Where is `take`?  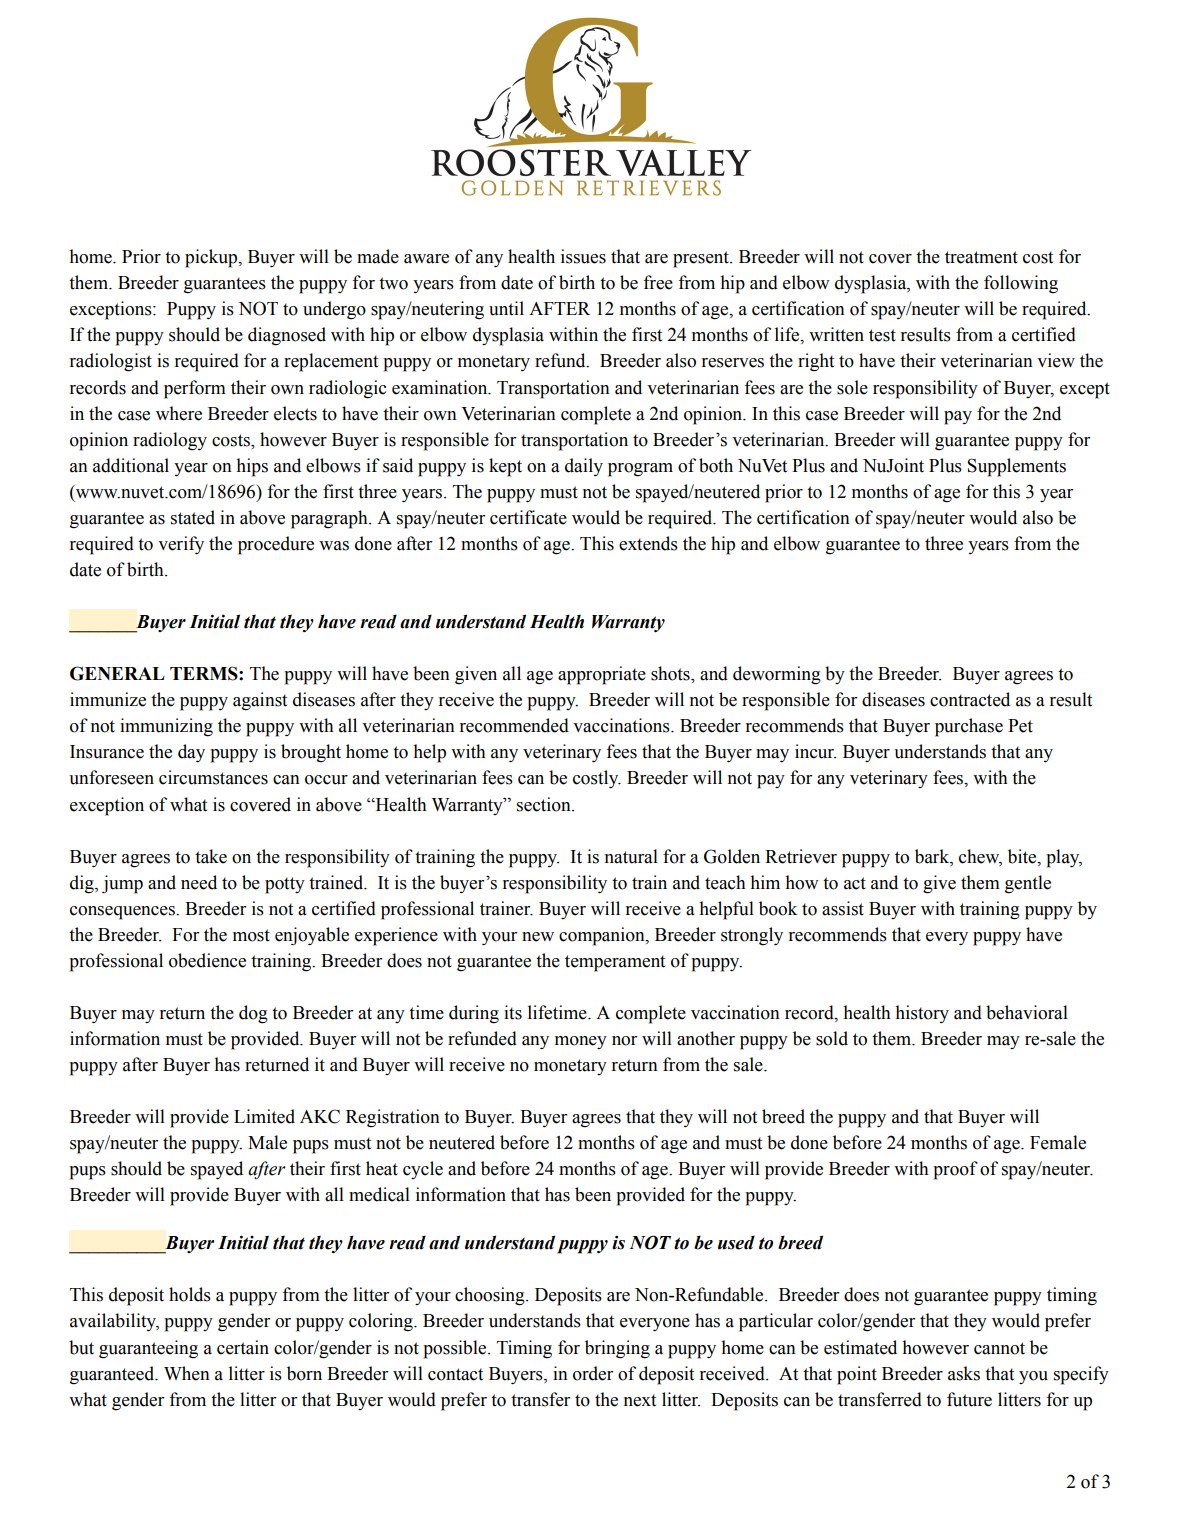 take is located at coordinates (211, 856).
